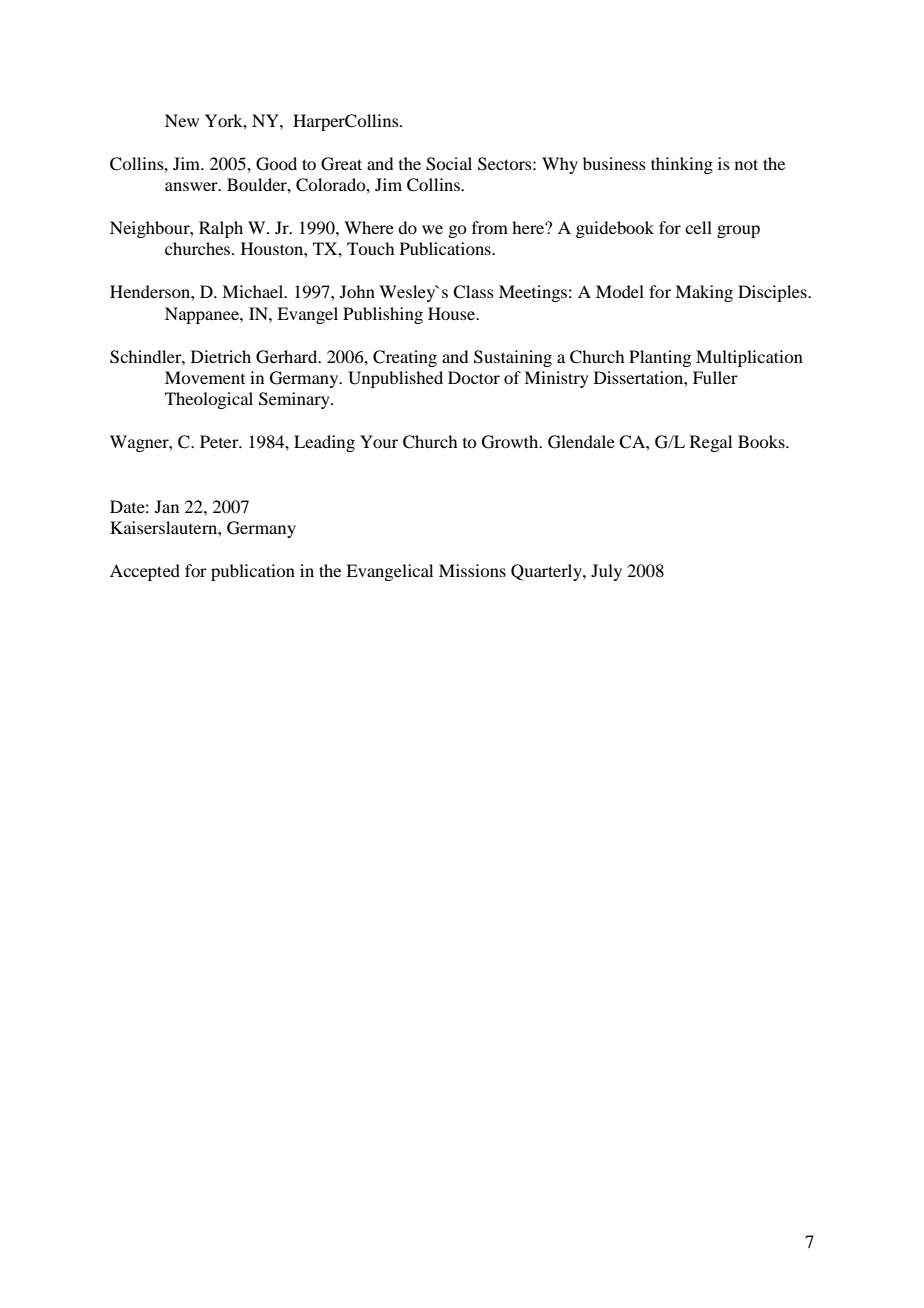 Image resolution: width=924 pixels, height=1308 pixels. What do you see at coordinates (513, 358) in the image?
I see `Sustaining` at bounding box center [513, 358].
